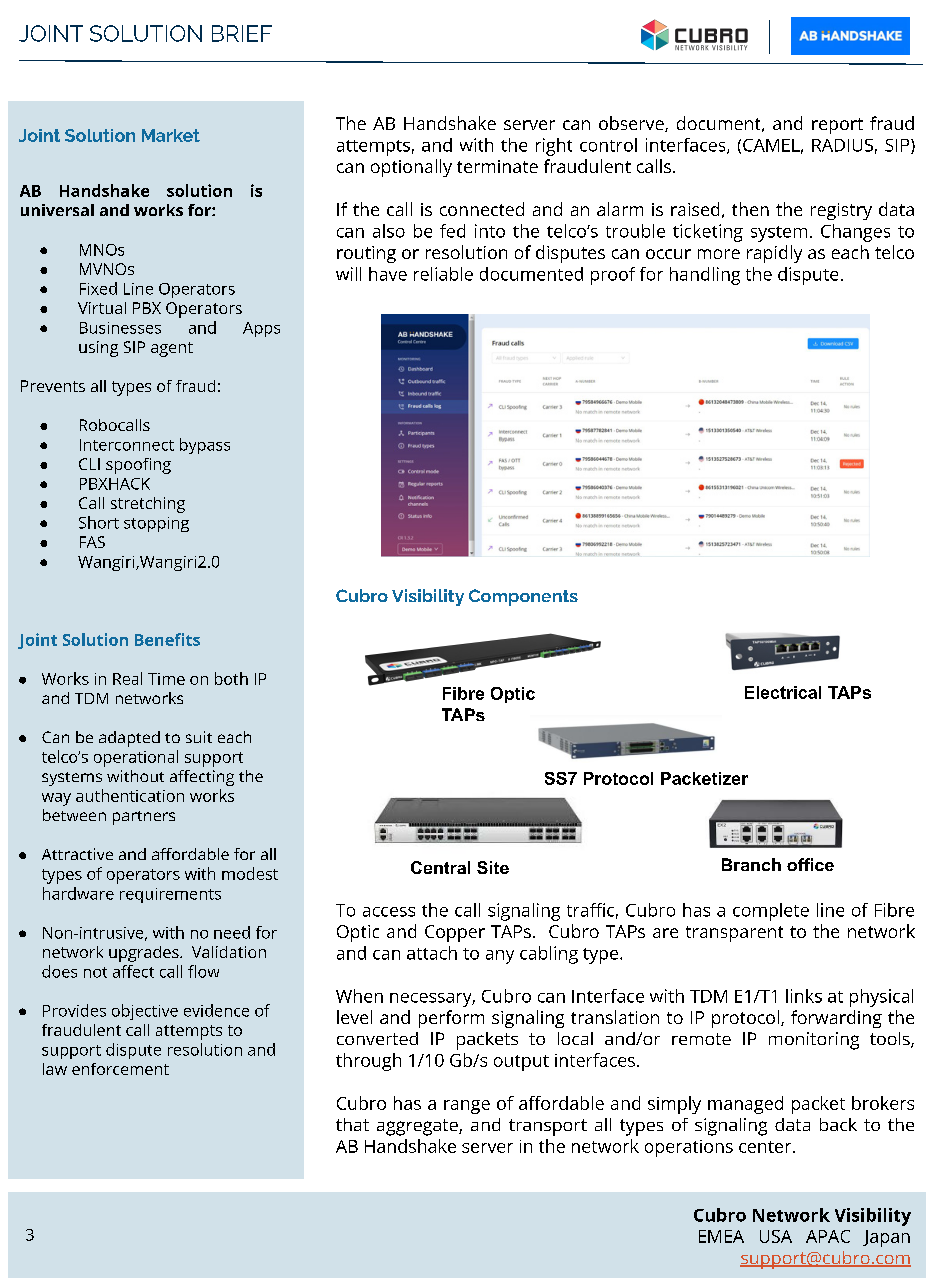  I want to click on USA, so click(776, 1236).
